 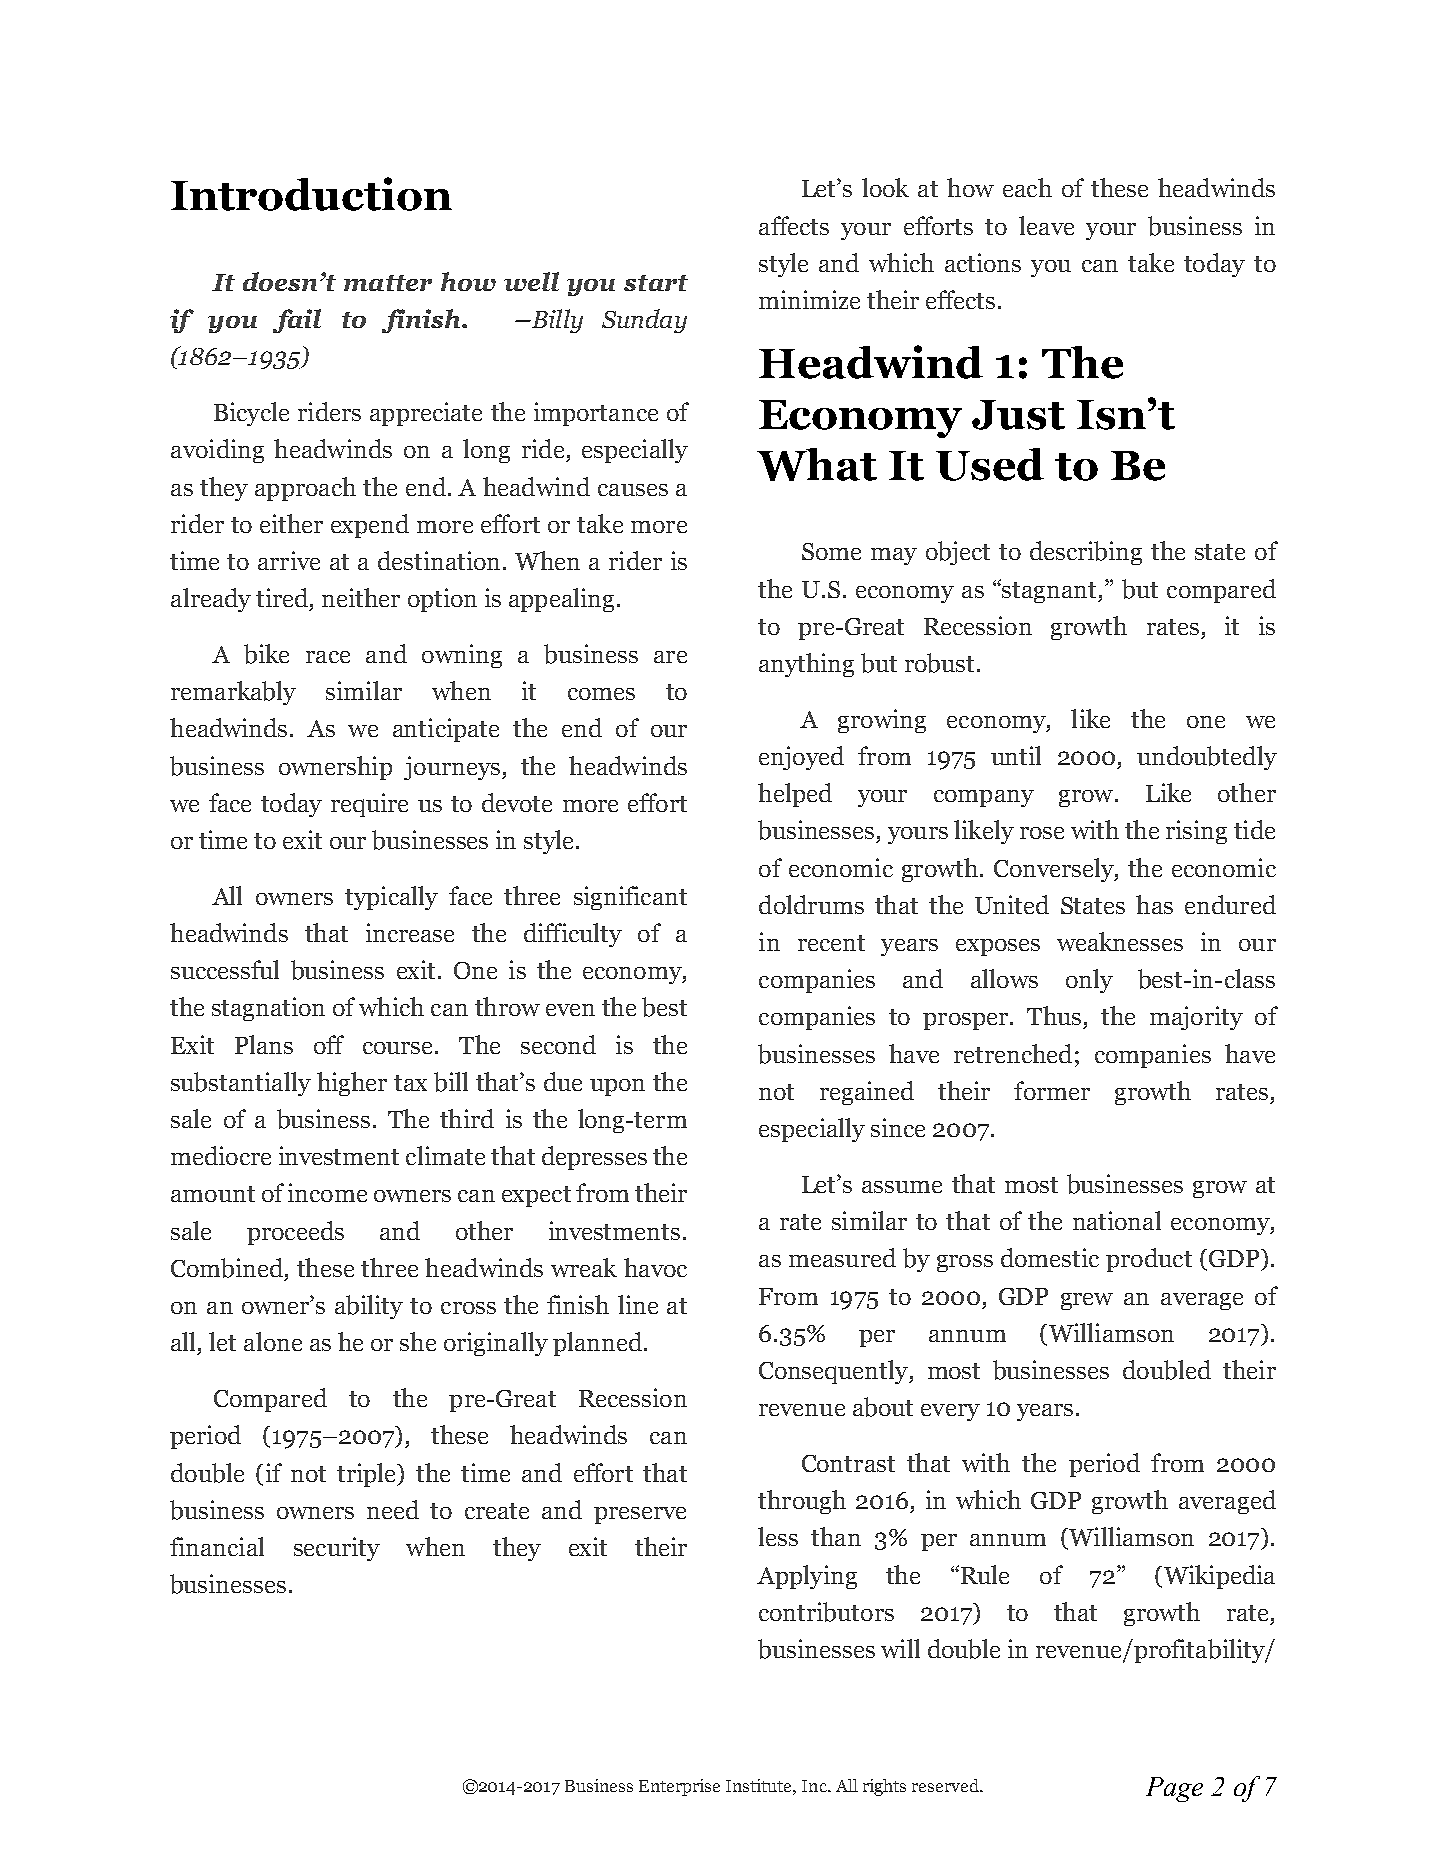 I want to click on anything, so click(x=806, y=665).
